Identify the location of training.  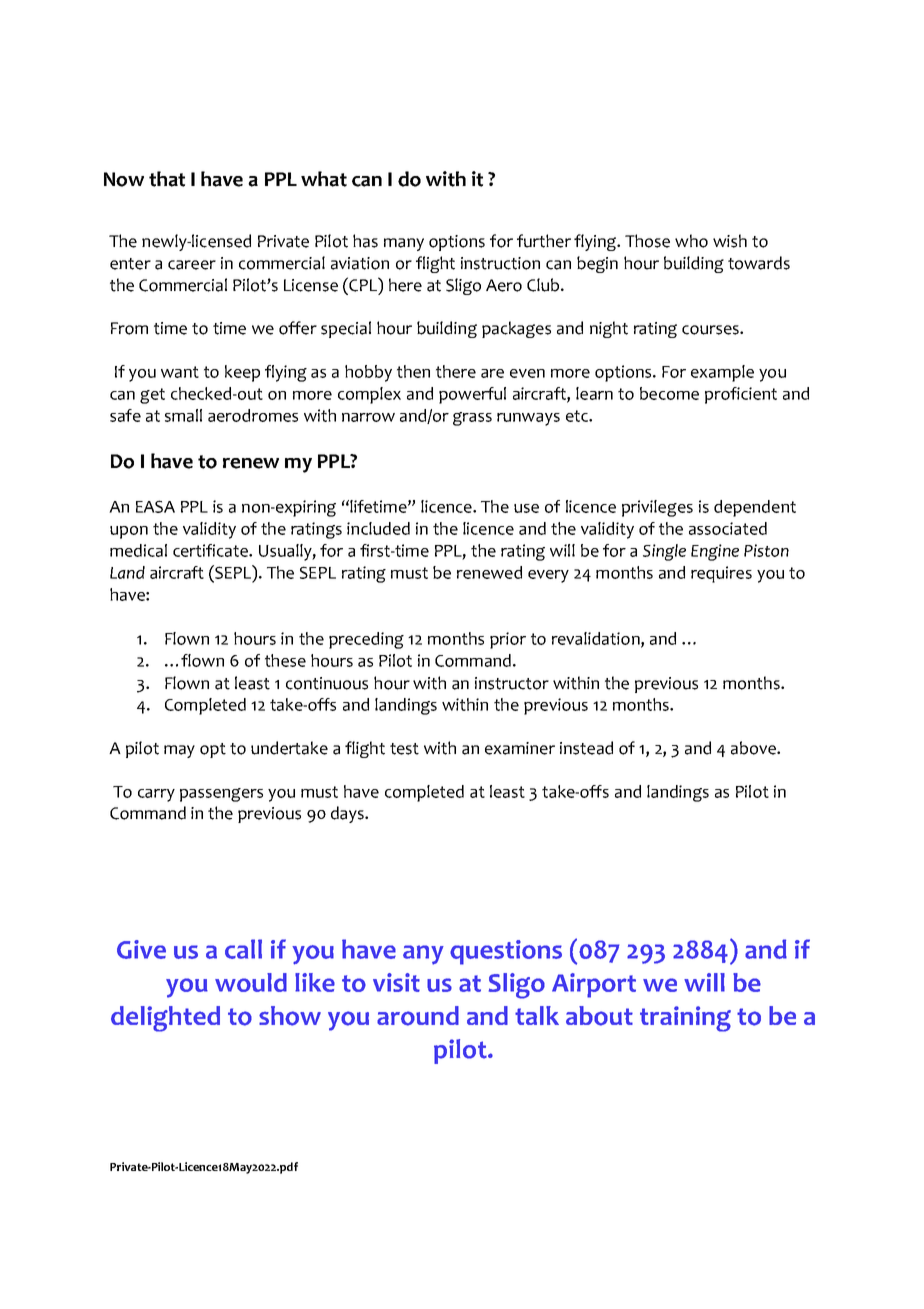
(685, 1019).
